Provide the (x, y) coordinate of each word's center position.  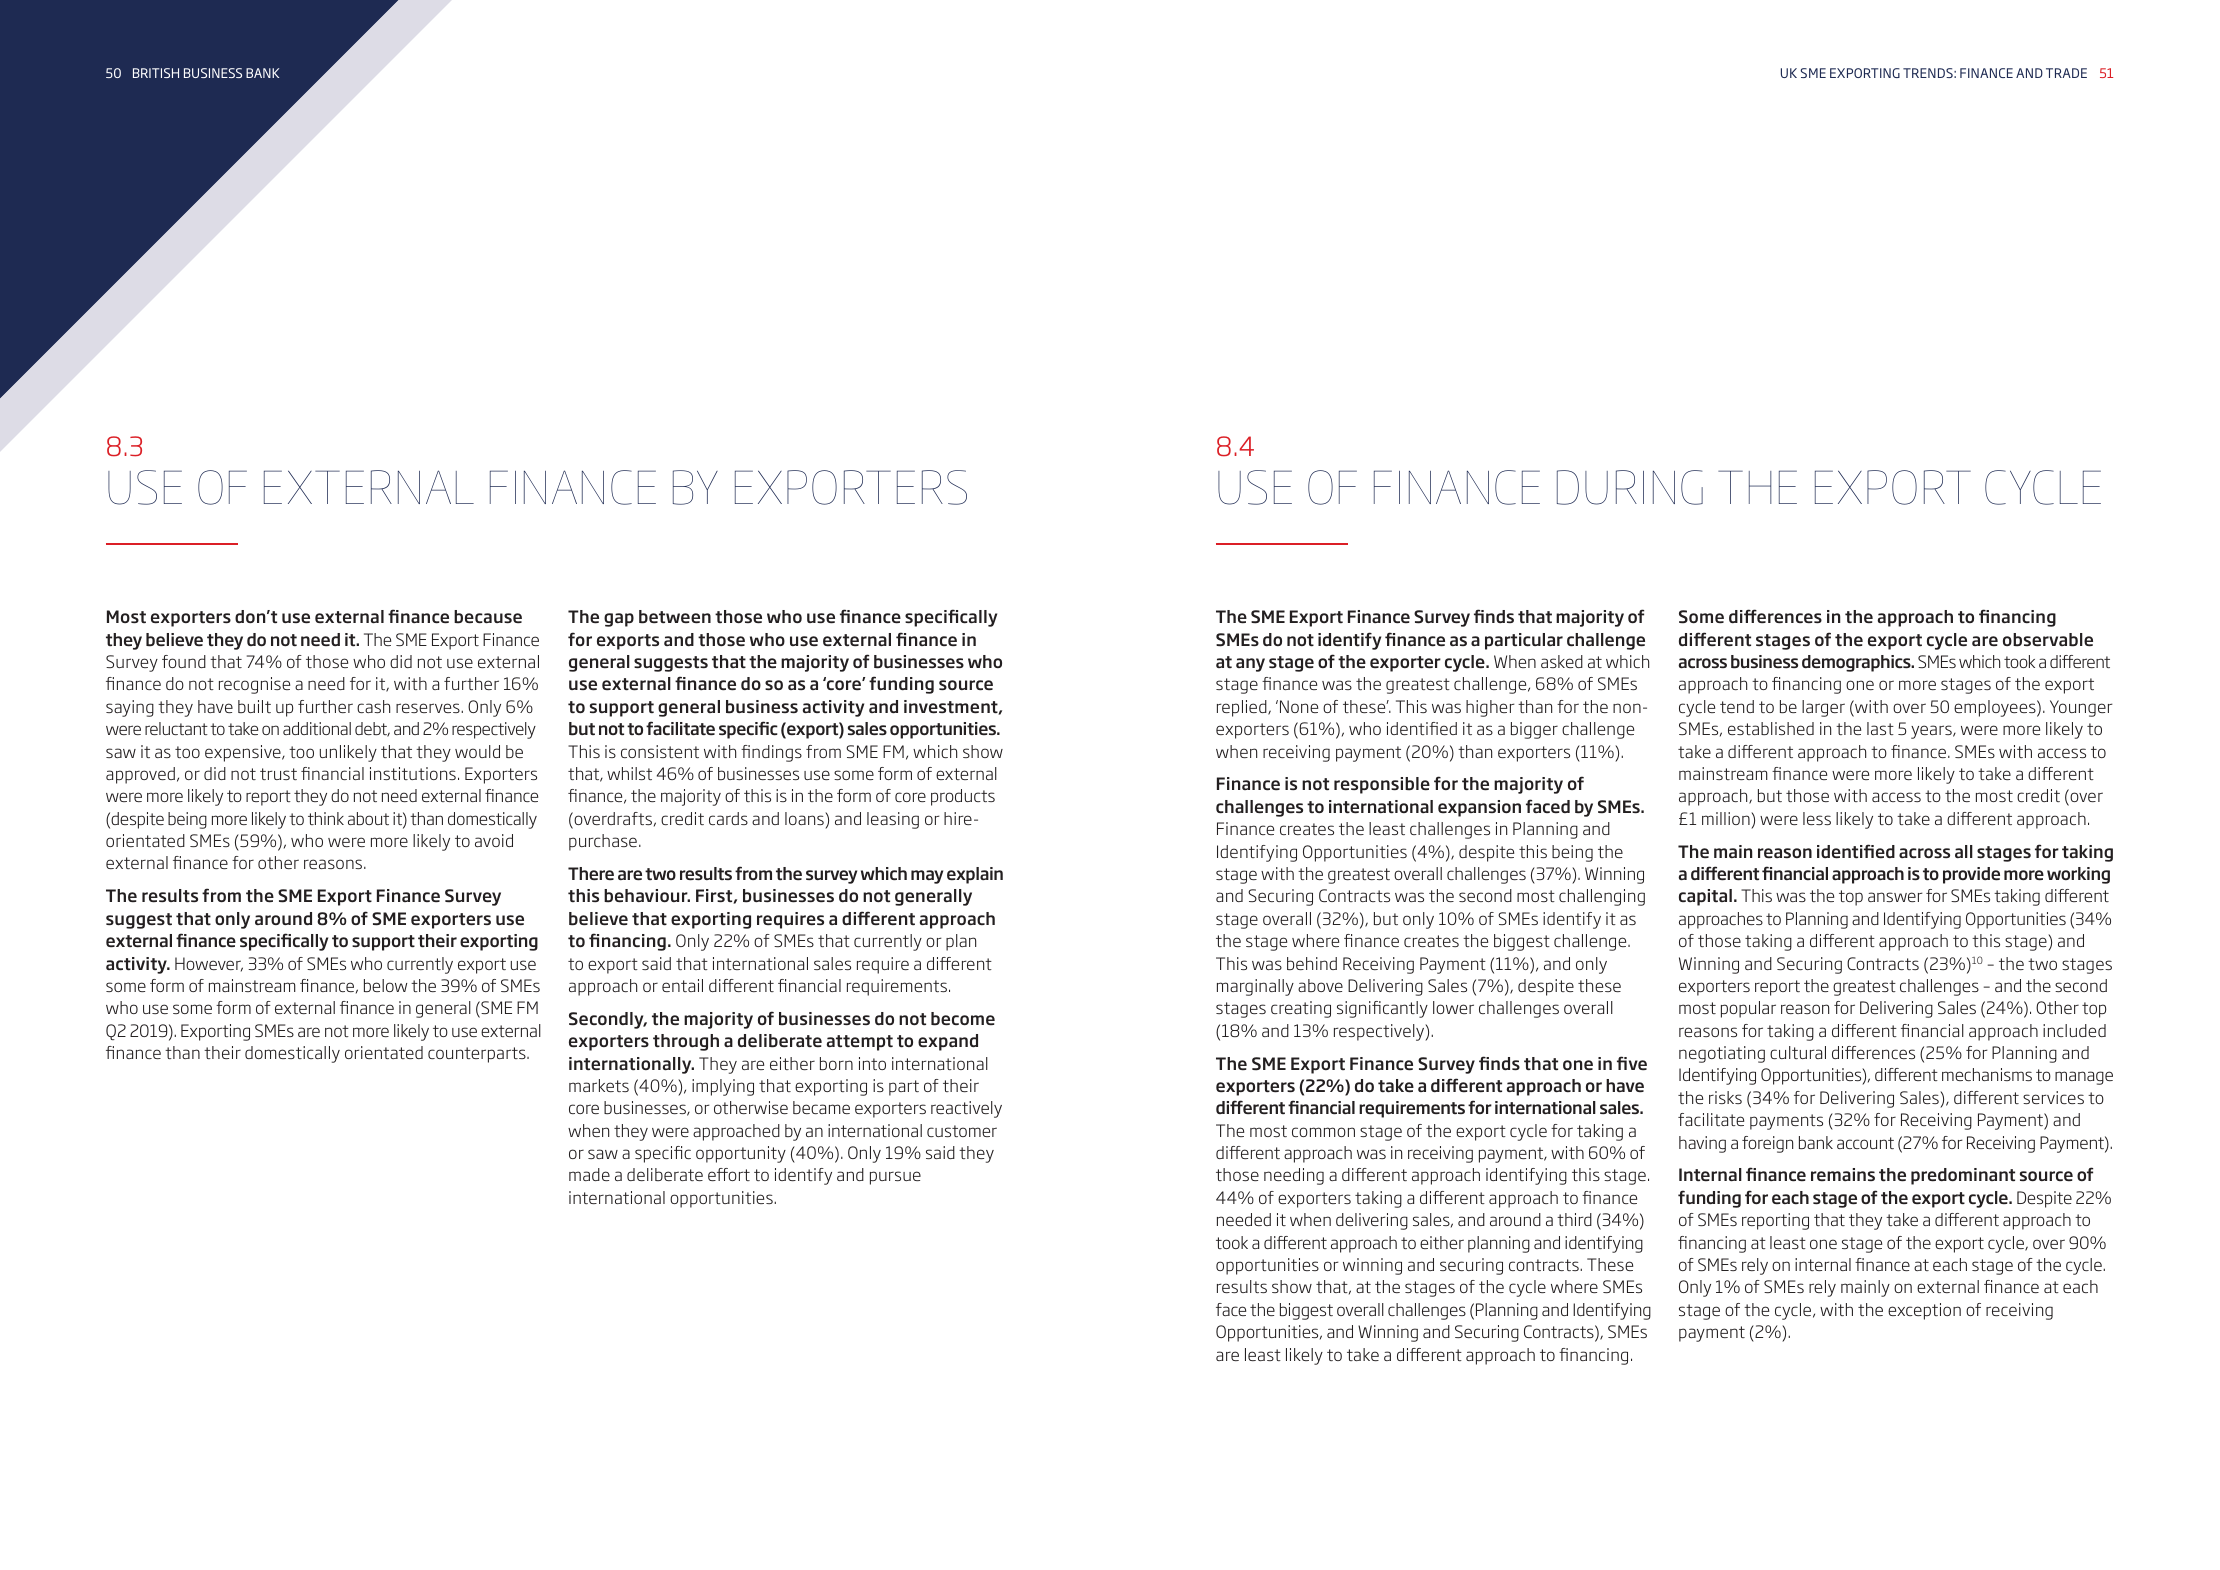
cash (373, 706)
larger (1823, 708)
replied (1243, 708)
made (589, 1174)
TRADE (2066, 73)
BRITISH (156, 73)
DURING (1630, 487)
